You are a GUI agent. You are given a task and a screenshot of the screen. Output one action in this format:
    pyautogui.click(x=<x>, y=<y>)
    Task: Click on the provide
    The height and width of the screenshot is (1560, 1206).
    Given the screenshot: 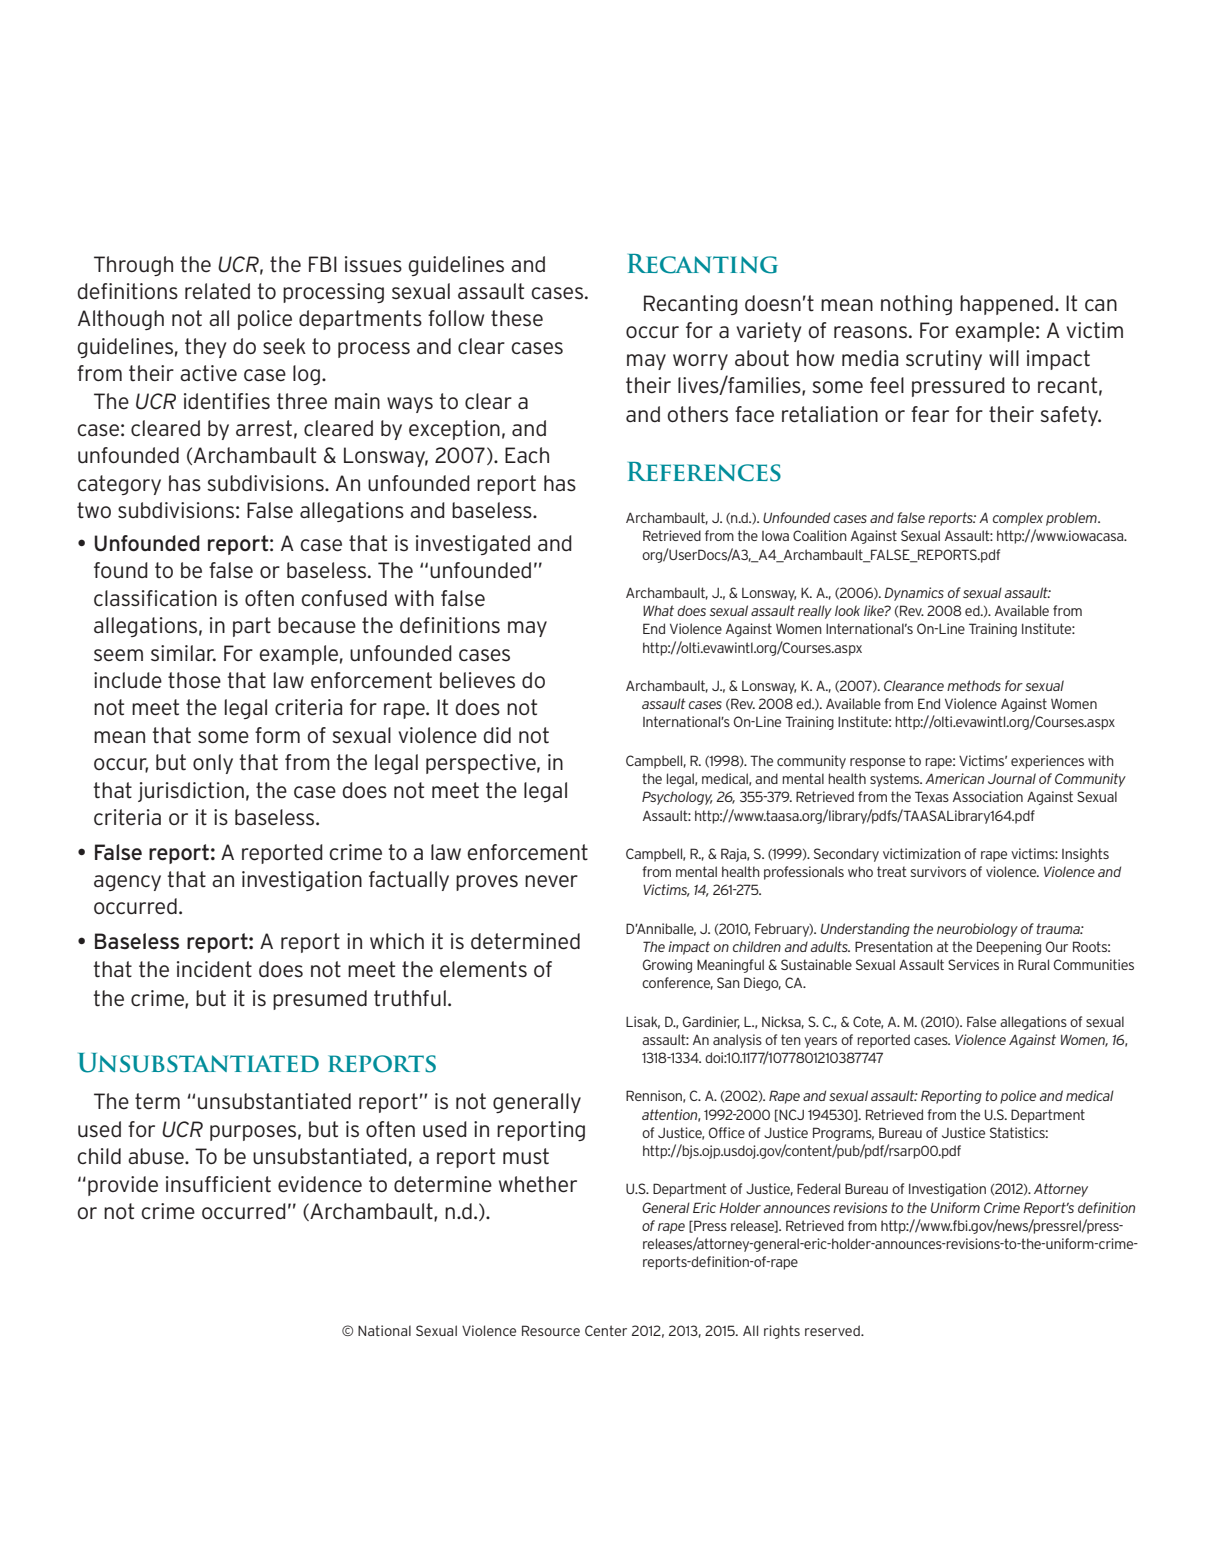 What is the action you would take?
    pyautogui.click(x=123, y=1186)
